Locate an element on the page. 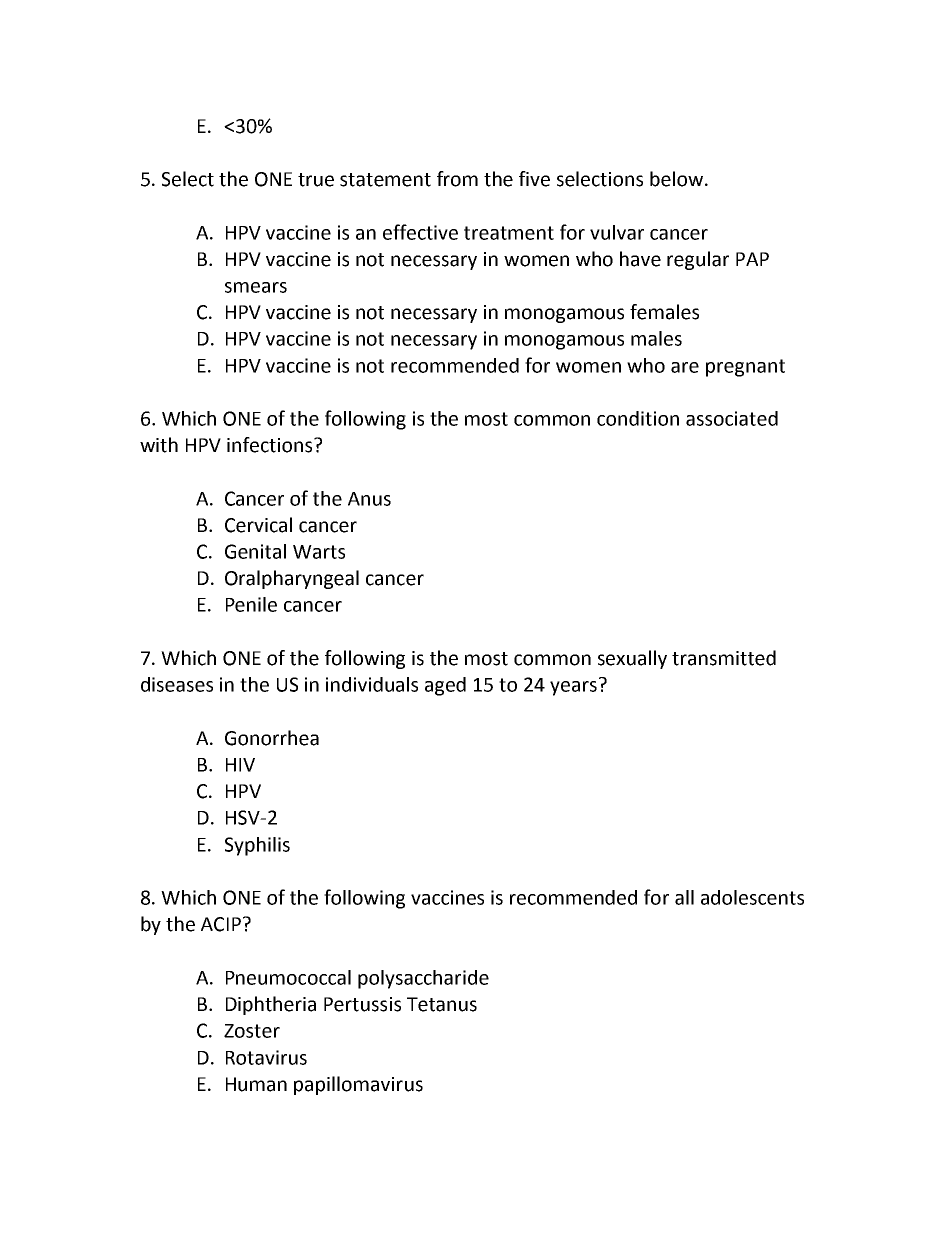 The height and width of the page is (1233, 952). Warts is located at coordinates (319, 552).
